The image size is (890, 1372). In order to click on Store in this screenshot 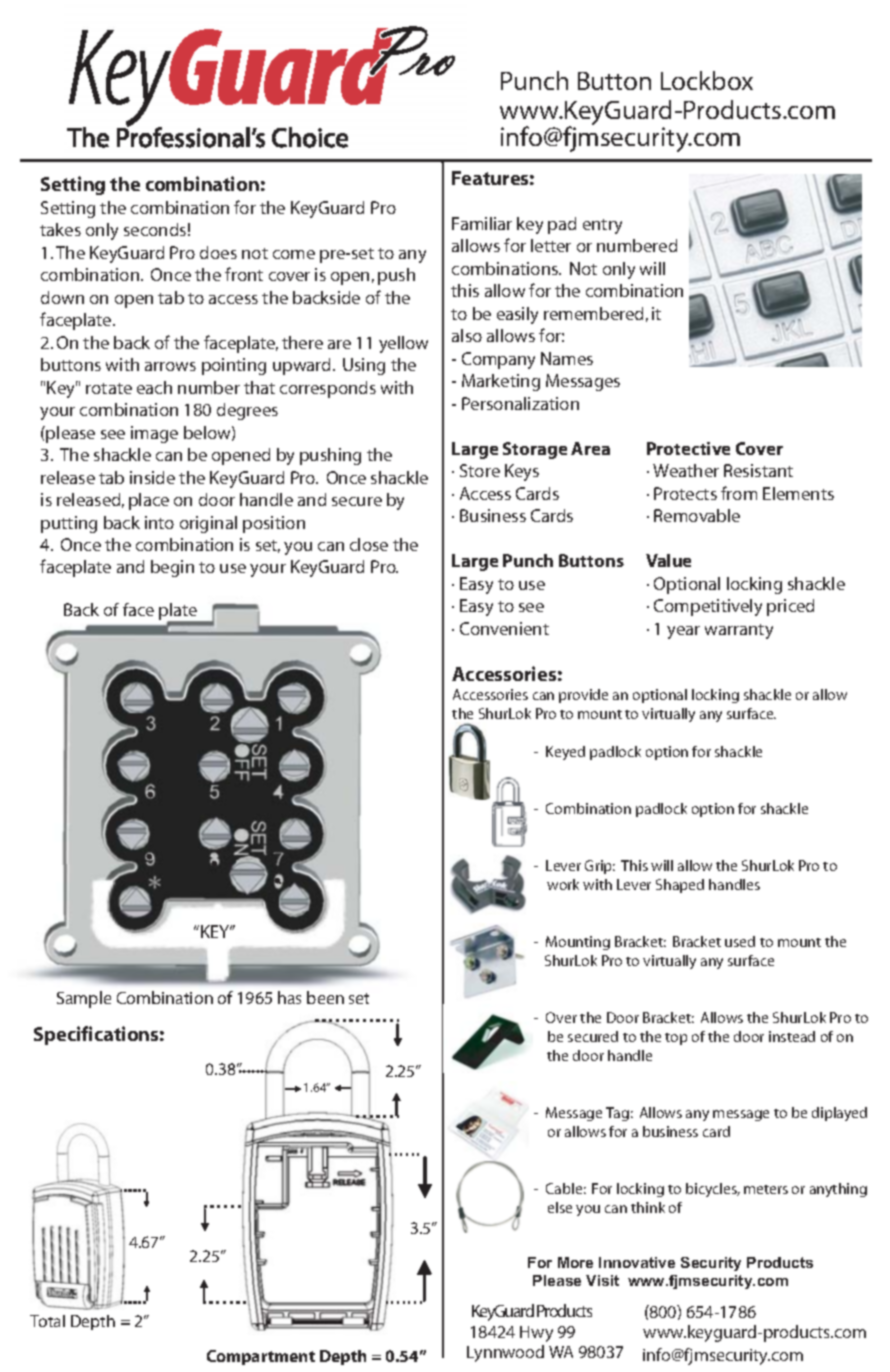, I will do `click(480, 470)`.
